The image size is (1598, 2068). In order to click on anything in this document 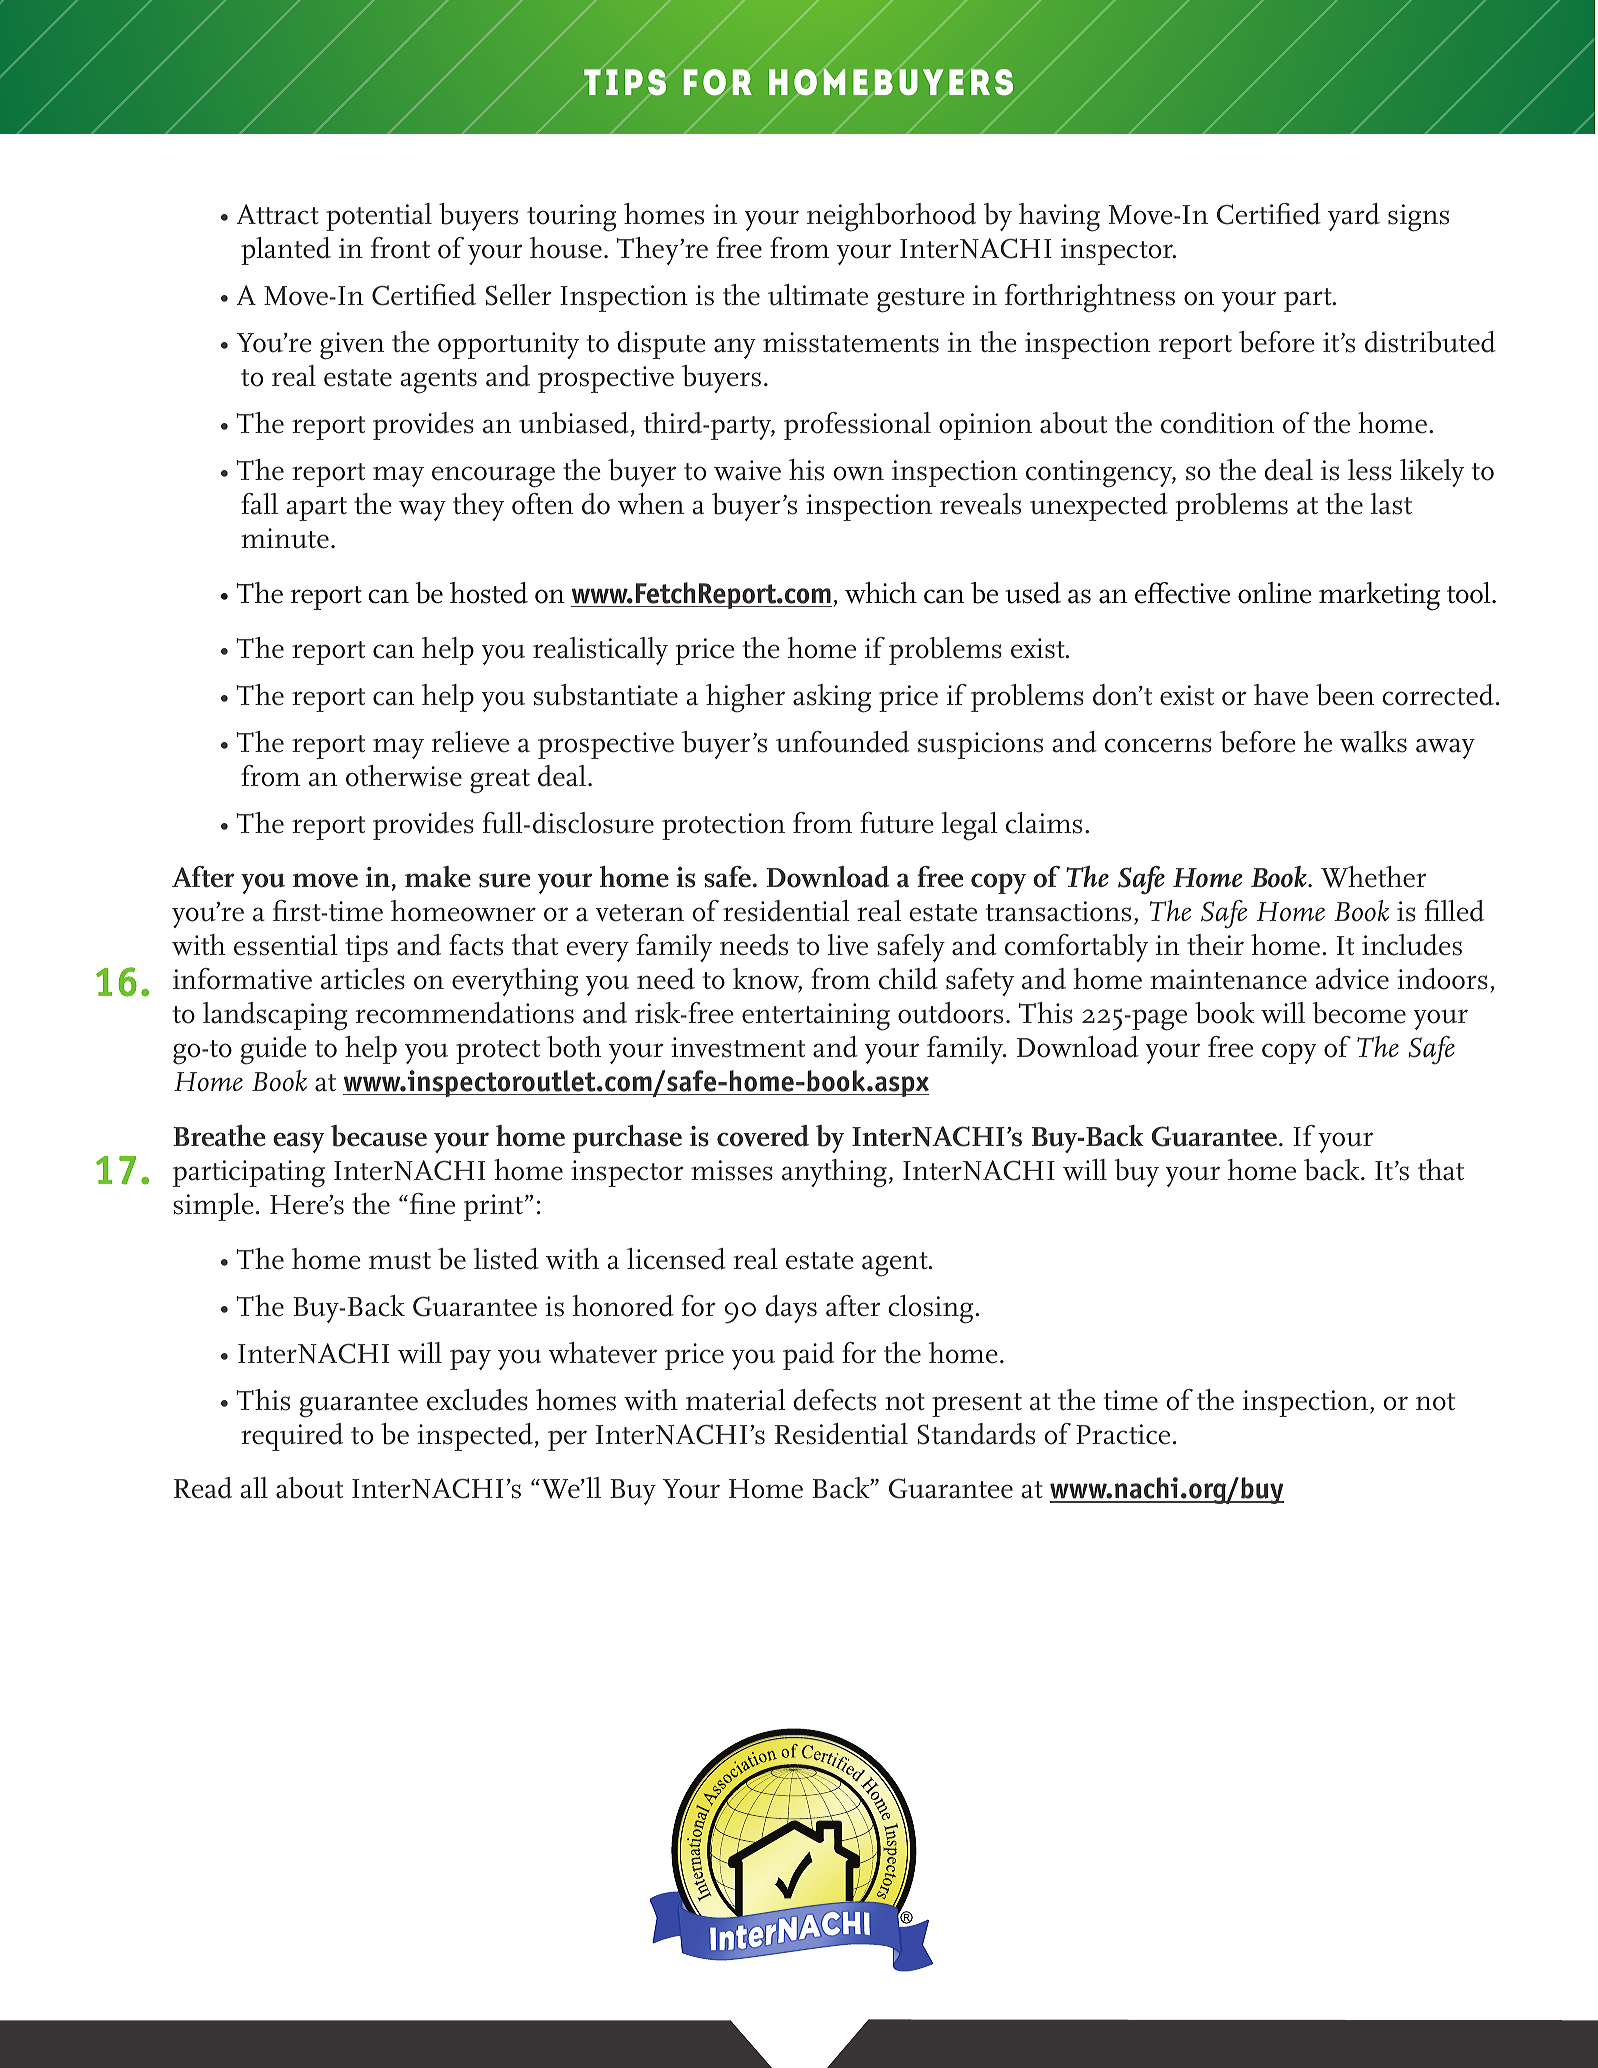, I will do `click(834, 1173)`.
